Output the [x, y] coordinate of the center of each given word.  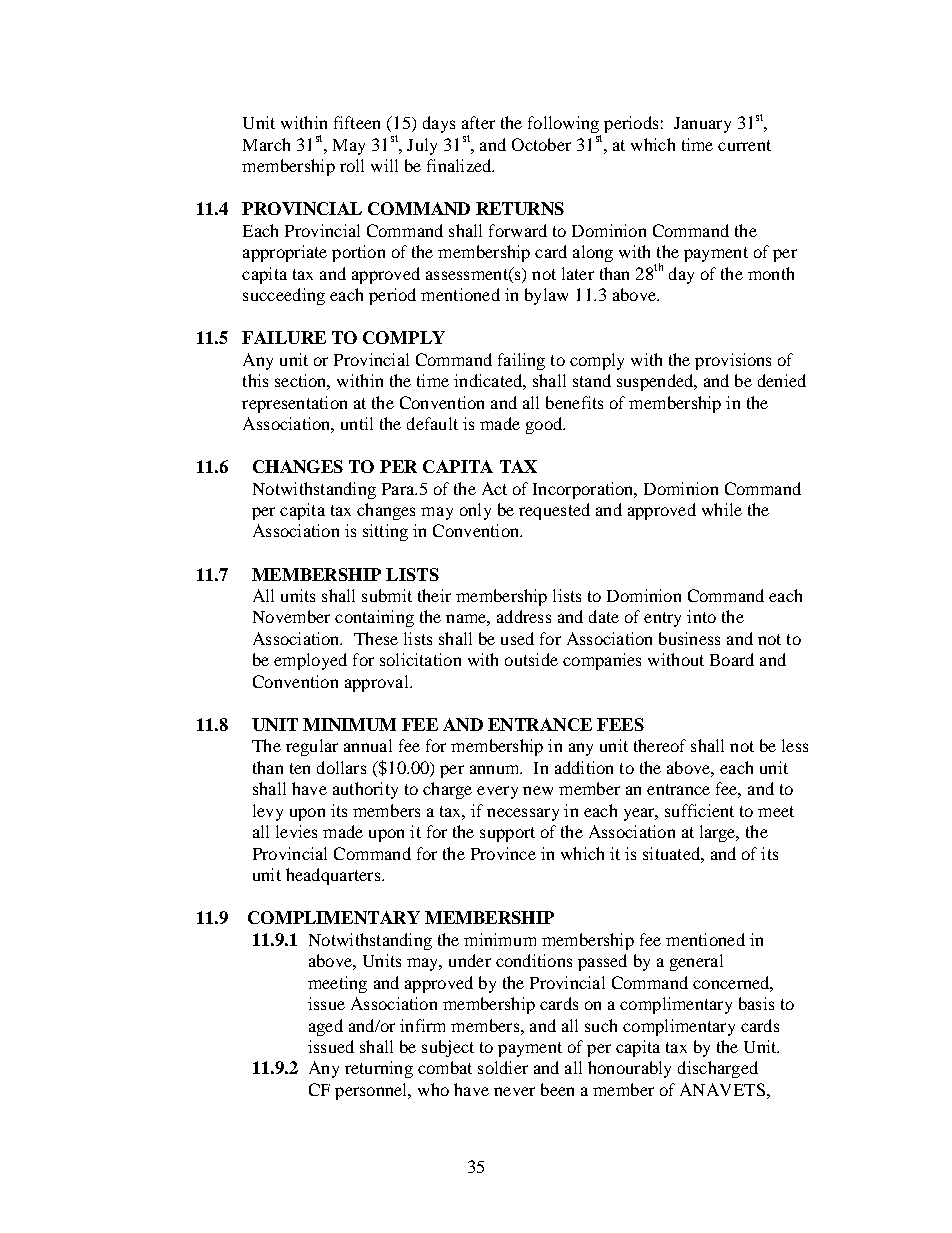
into [701, 616]
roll [352, 165]
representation [294, 404]
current [744, 145]
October [541, 144]
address [524, 616]
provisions [733, 361]
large [719, 833]
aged [326, 1027]
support [507, 834]
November [291, 616]
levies [296, 831]
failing [521, 361]
